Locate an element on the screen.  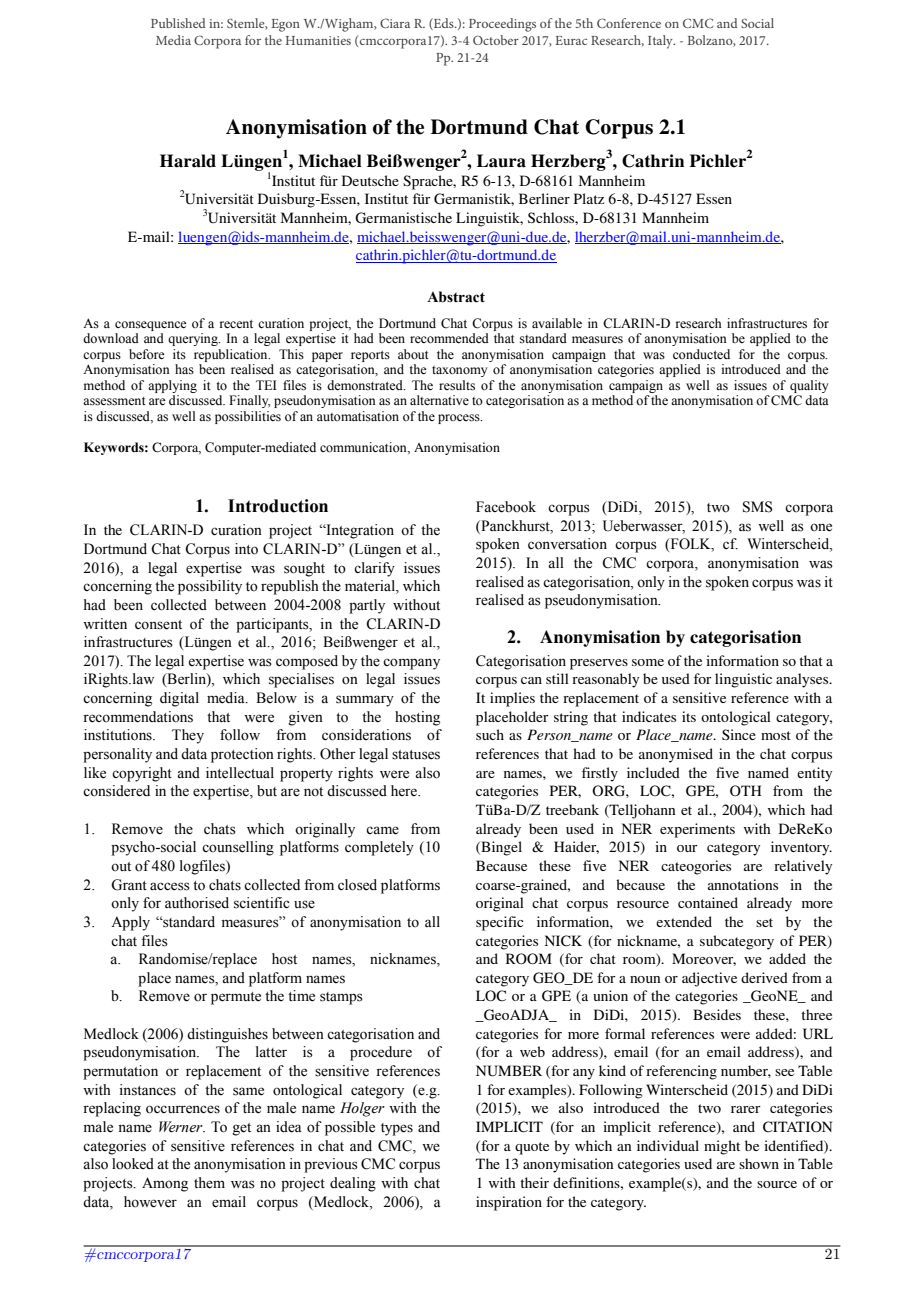
recommended is located at coordinates (449, 338).
